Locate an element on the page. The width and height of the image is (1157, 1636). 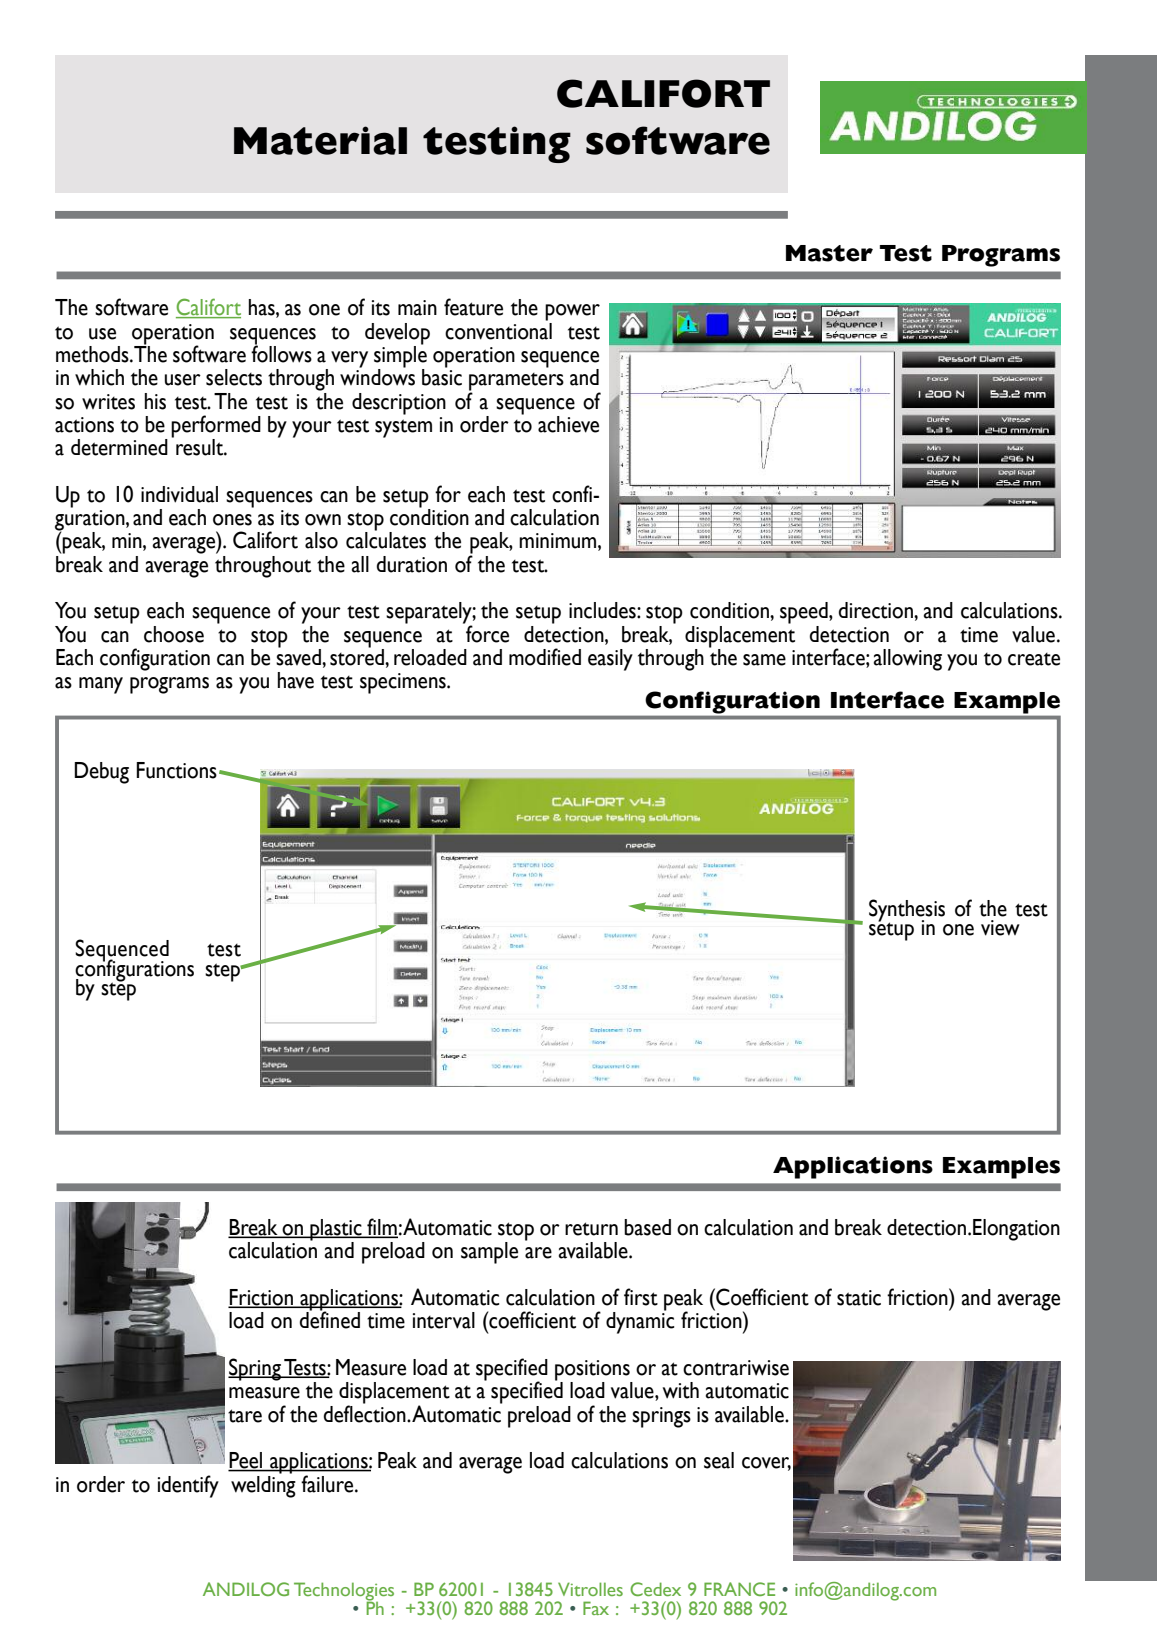
modified is located at coordinates (545, 657).
